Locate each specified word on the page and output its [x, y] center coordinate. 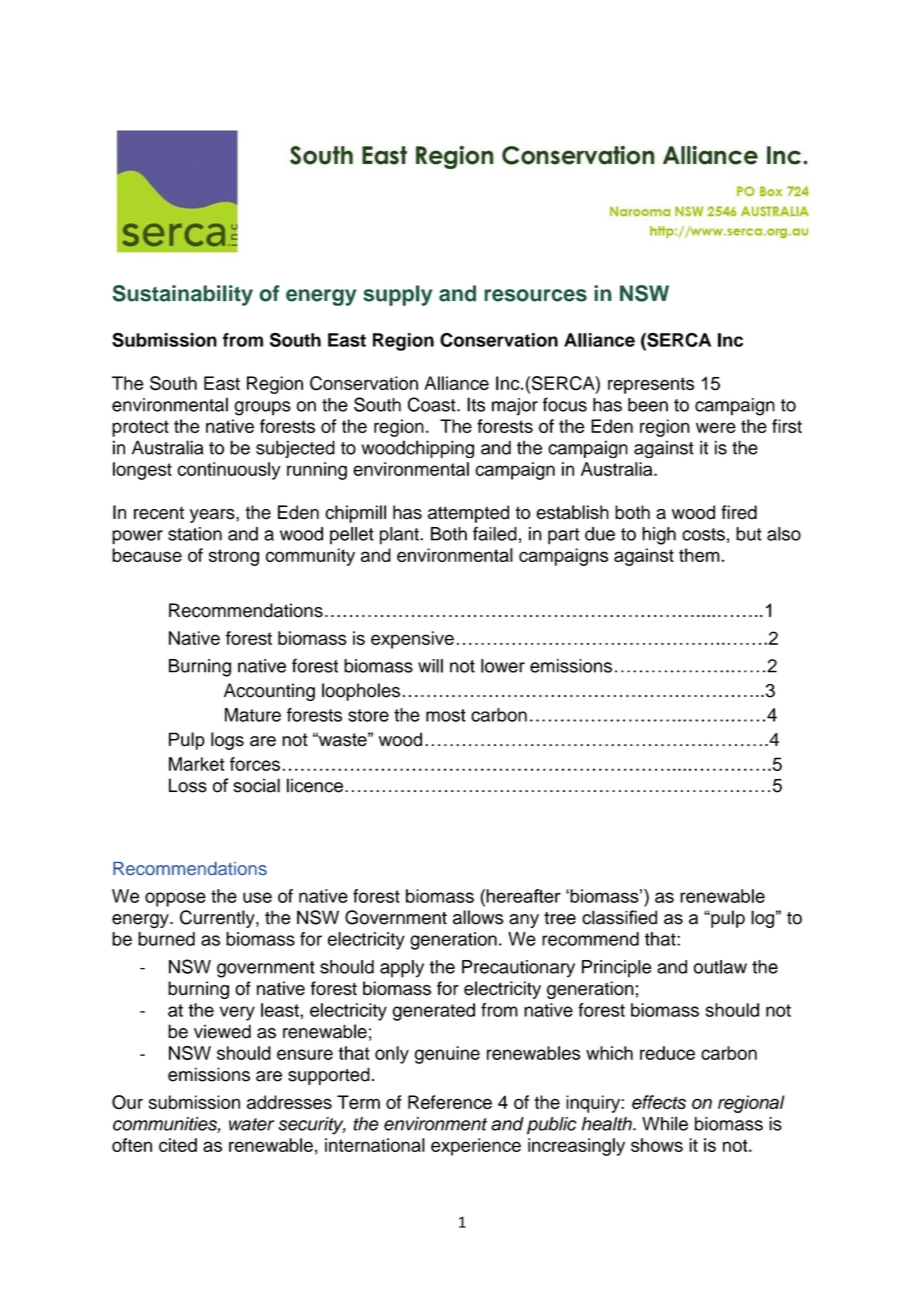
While [665, 1123]
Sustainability [182, 295]
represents [651, 385]
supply [397, 295]
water [251, 1124]
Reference [450, 1102]
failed [495, 533]
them [699, 555]
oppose [175, 899]
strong [234, 557]
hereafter [522, 896]
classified [619, 917]
